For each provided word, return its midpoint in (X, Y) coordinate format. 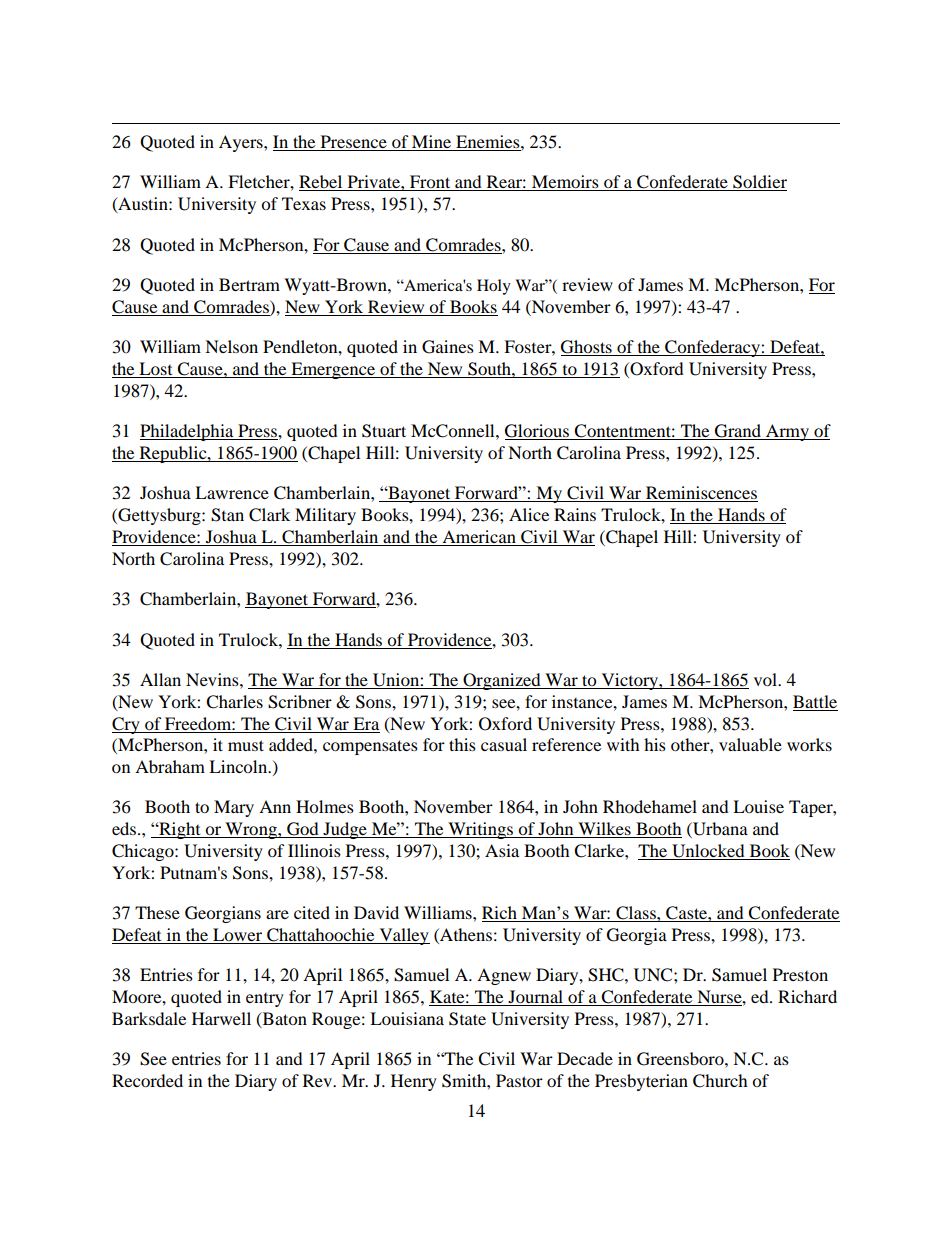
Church (720, 1081)
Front (430, 183)
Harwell (221, 1018)
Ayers (242, 143)
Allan (160, 679)
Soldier (759, 183)
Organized (502, 681)
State (467, 1019)
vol (766, 679)
